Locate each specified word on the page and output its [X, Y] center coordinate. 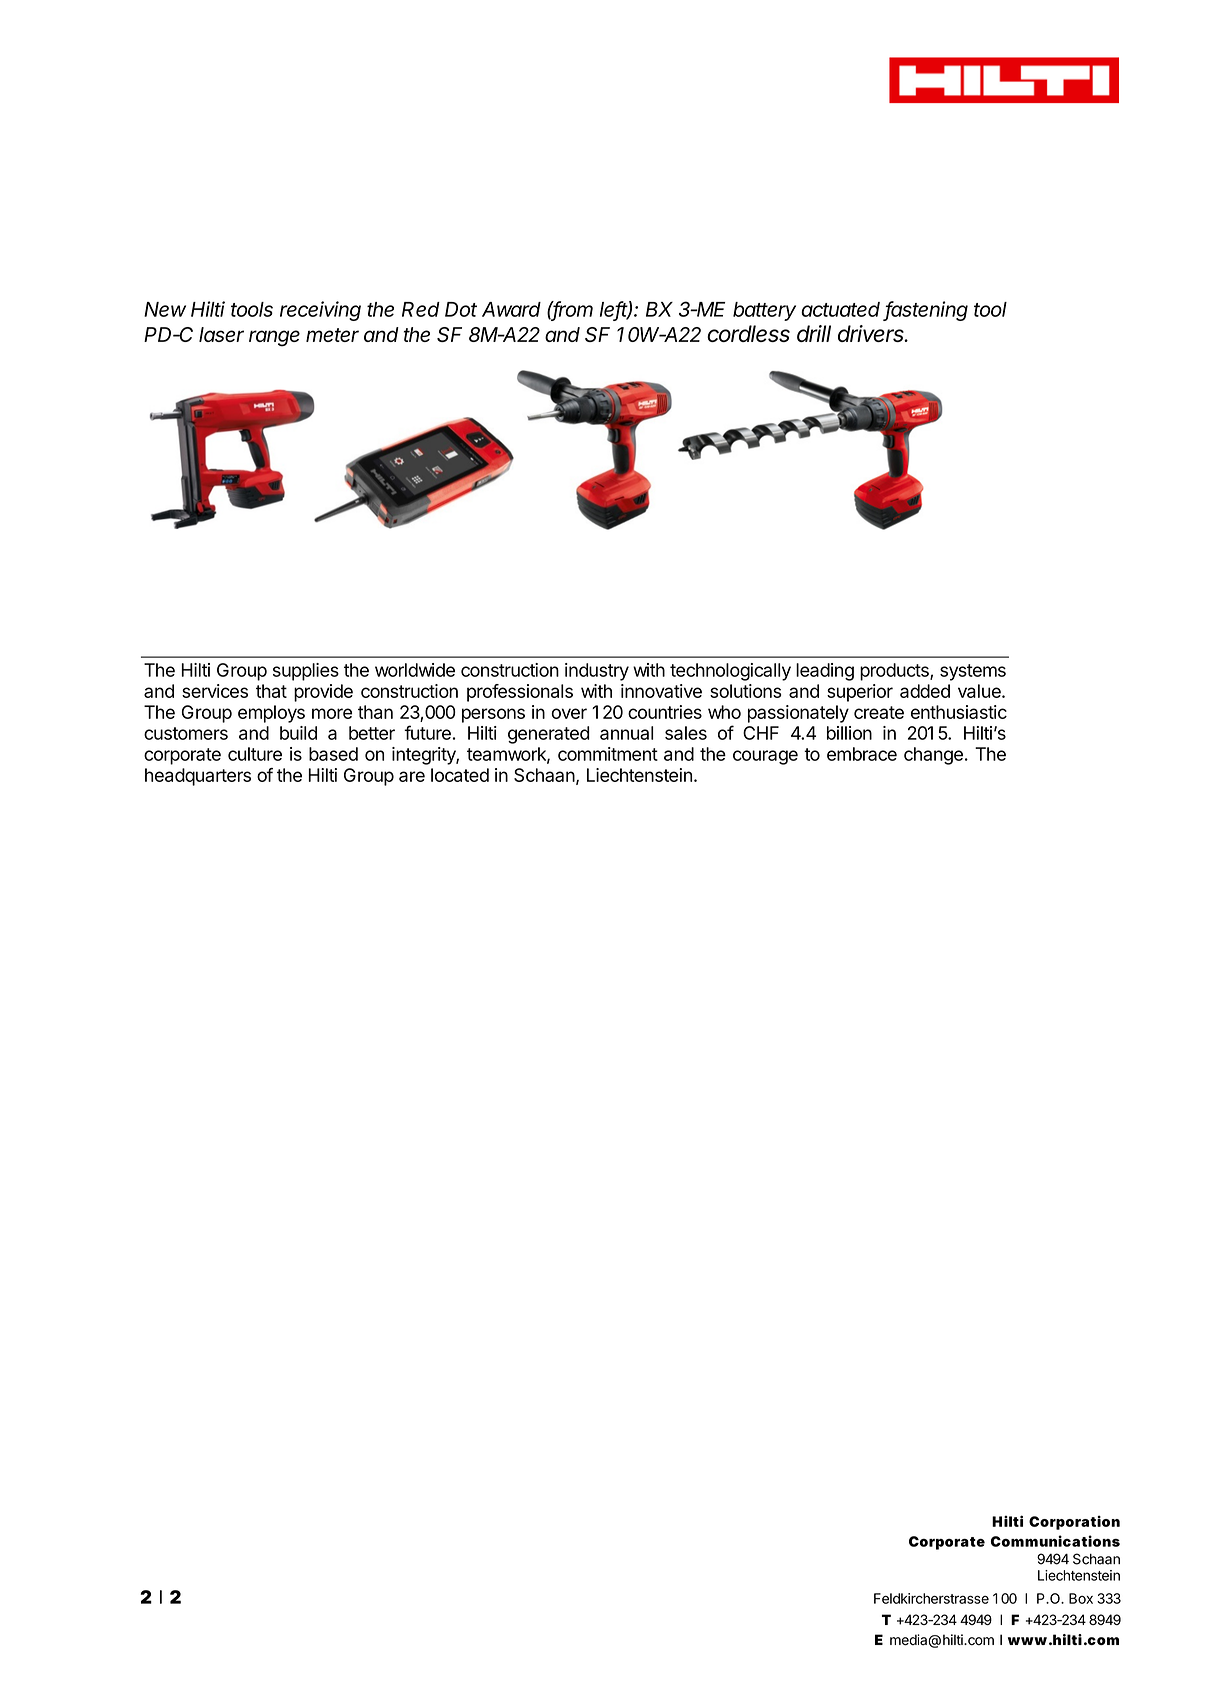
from [572, 310]
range [274, 338]
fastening [926, 311]
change [933, 756]
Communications [1055, 1541]
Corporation [1074, 1522]
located [460, 775]
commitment [608, 754]
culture [255, 754]
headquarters [198, 777]
